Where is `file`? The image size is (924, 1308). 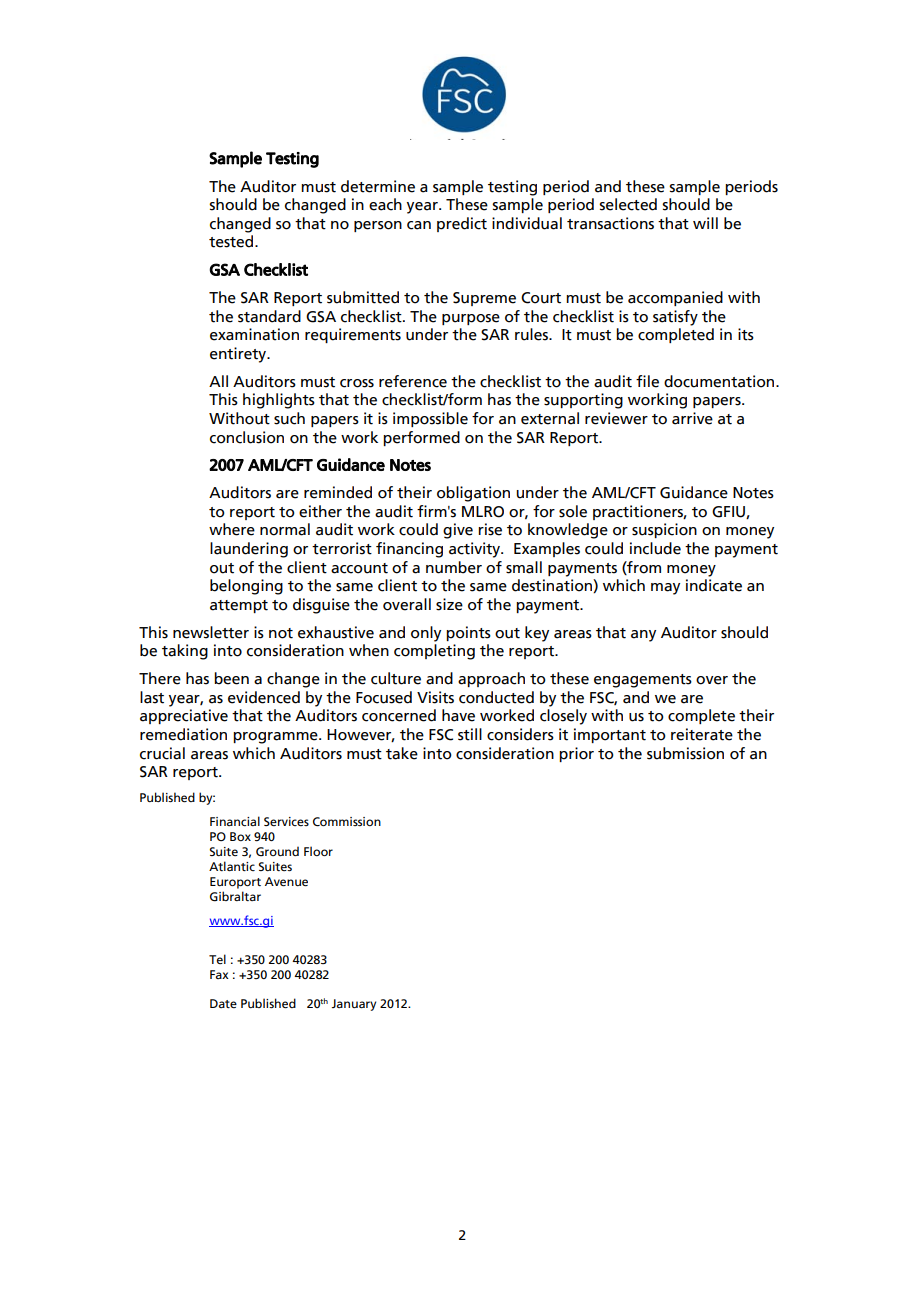
file is located at coordinates (647, 381).
